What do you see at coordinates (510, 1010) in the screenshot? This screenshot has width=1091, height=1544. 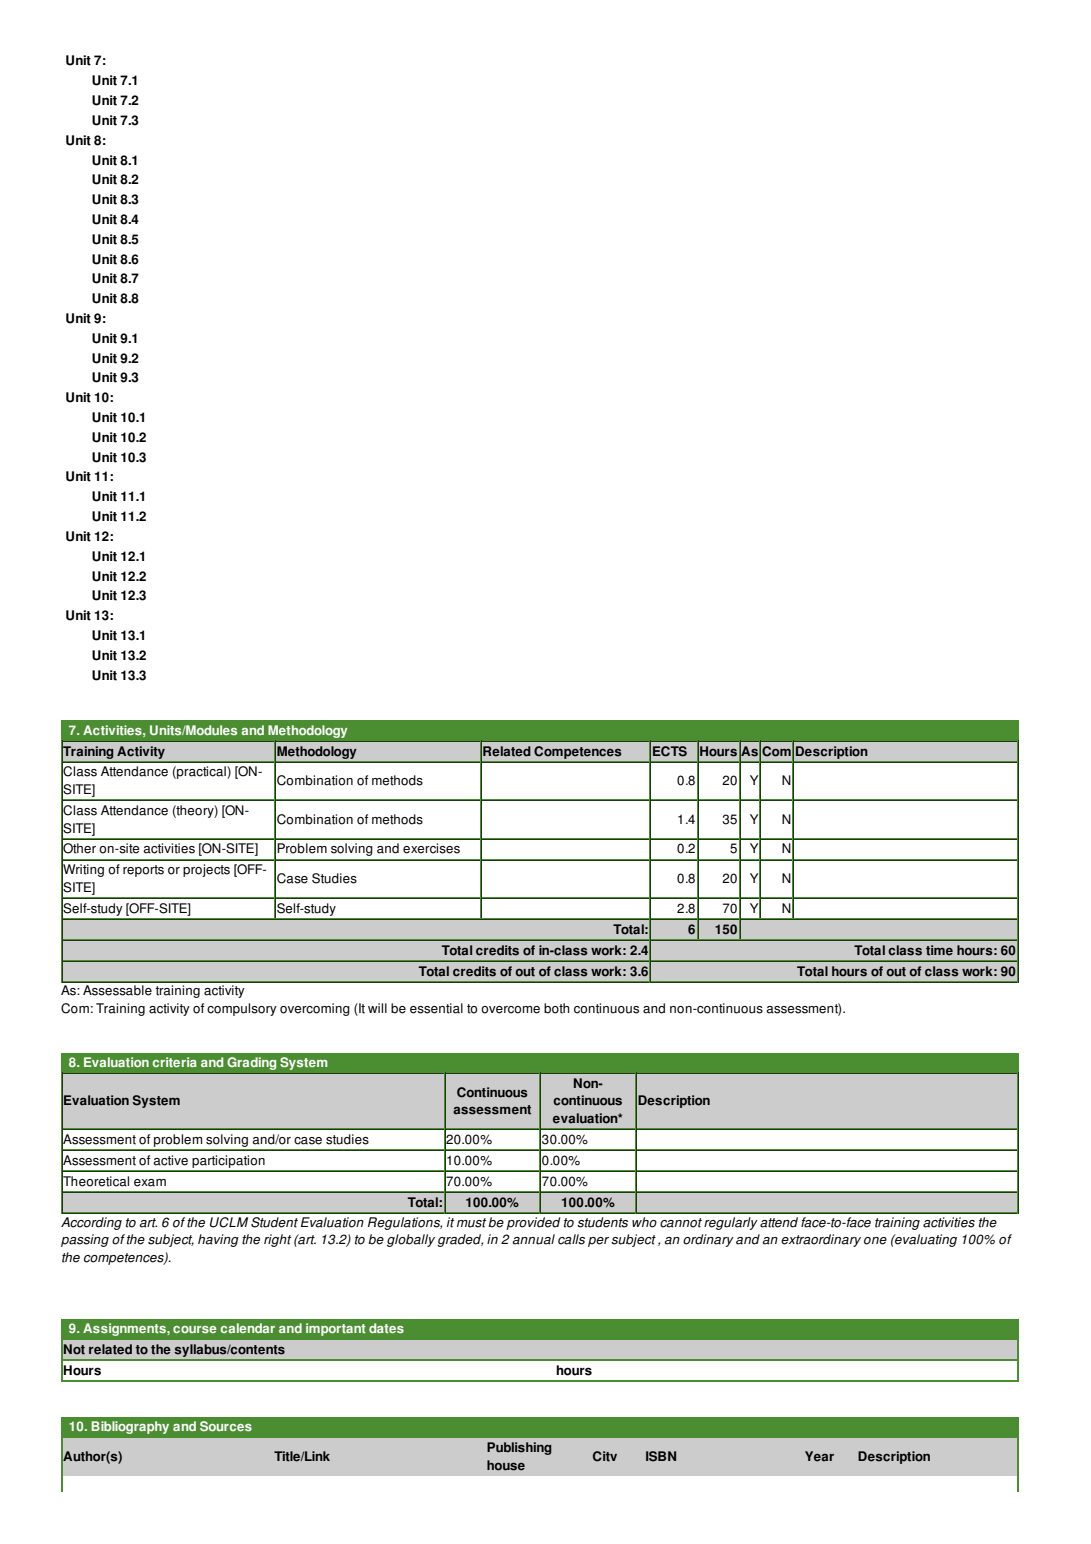 I see `overcome` at bounding box center [510, 1010].
